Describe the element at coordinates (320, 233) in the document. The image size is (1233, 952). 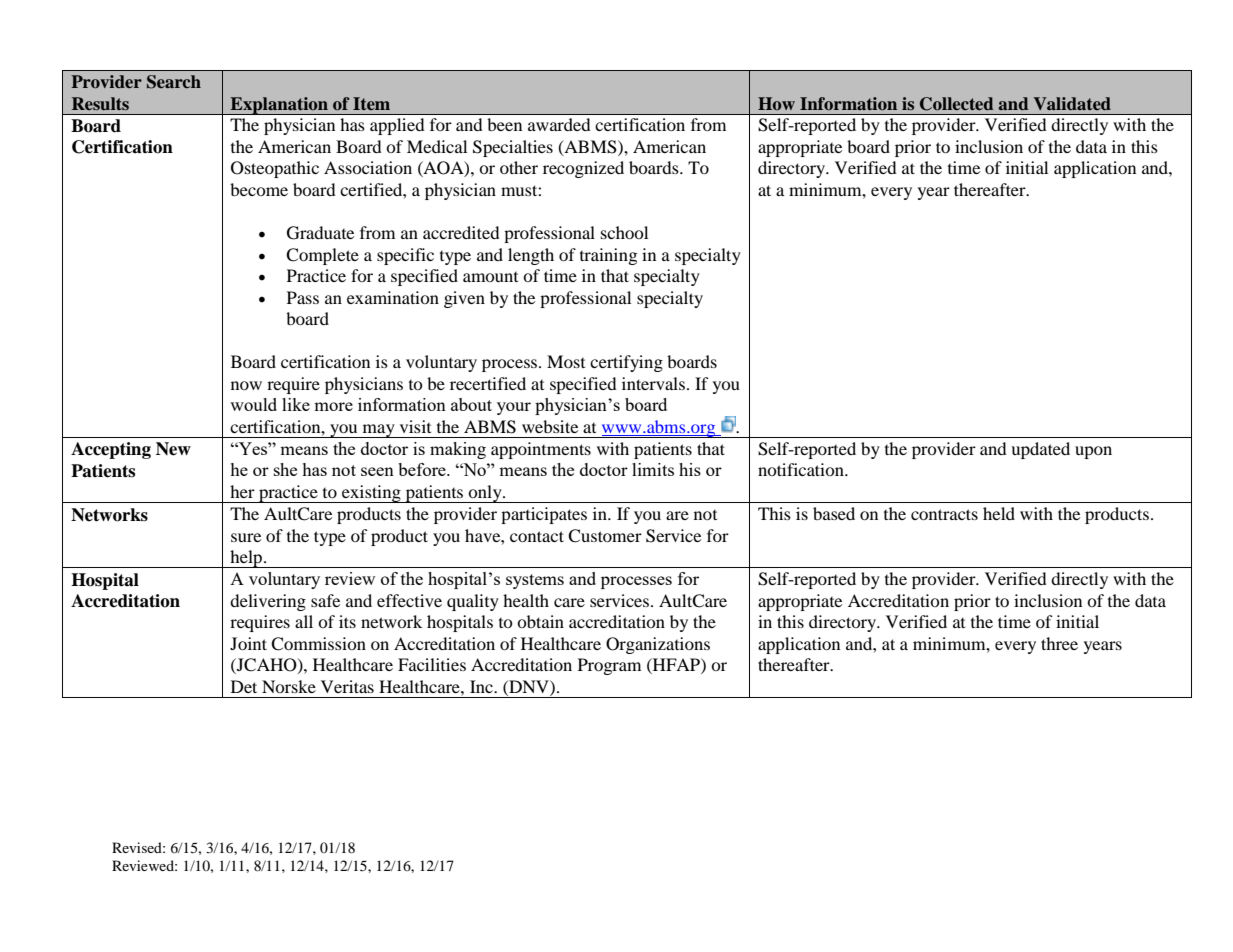
I see `Graduate` at that location.
